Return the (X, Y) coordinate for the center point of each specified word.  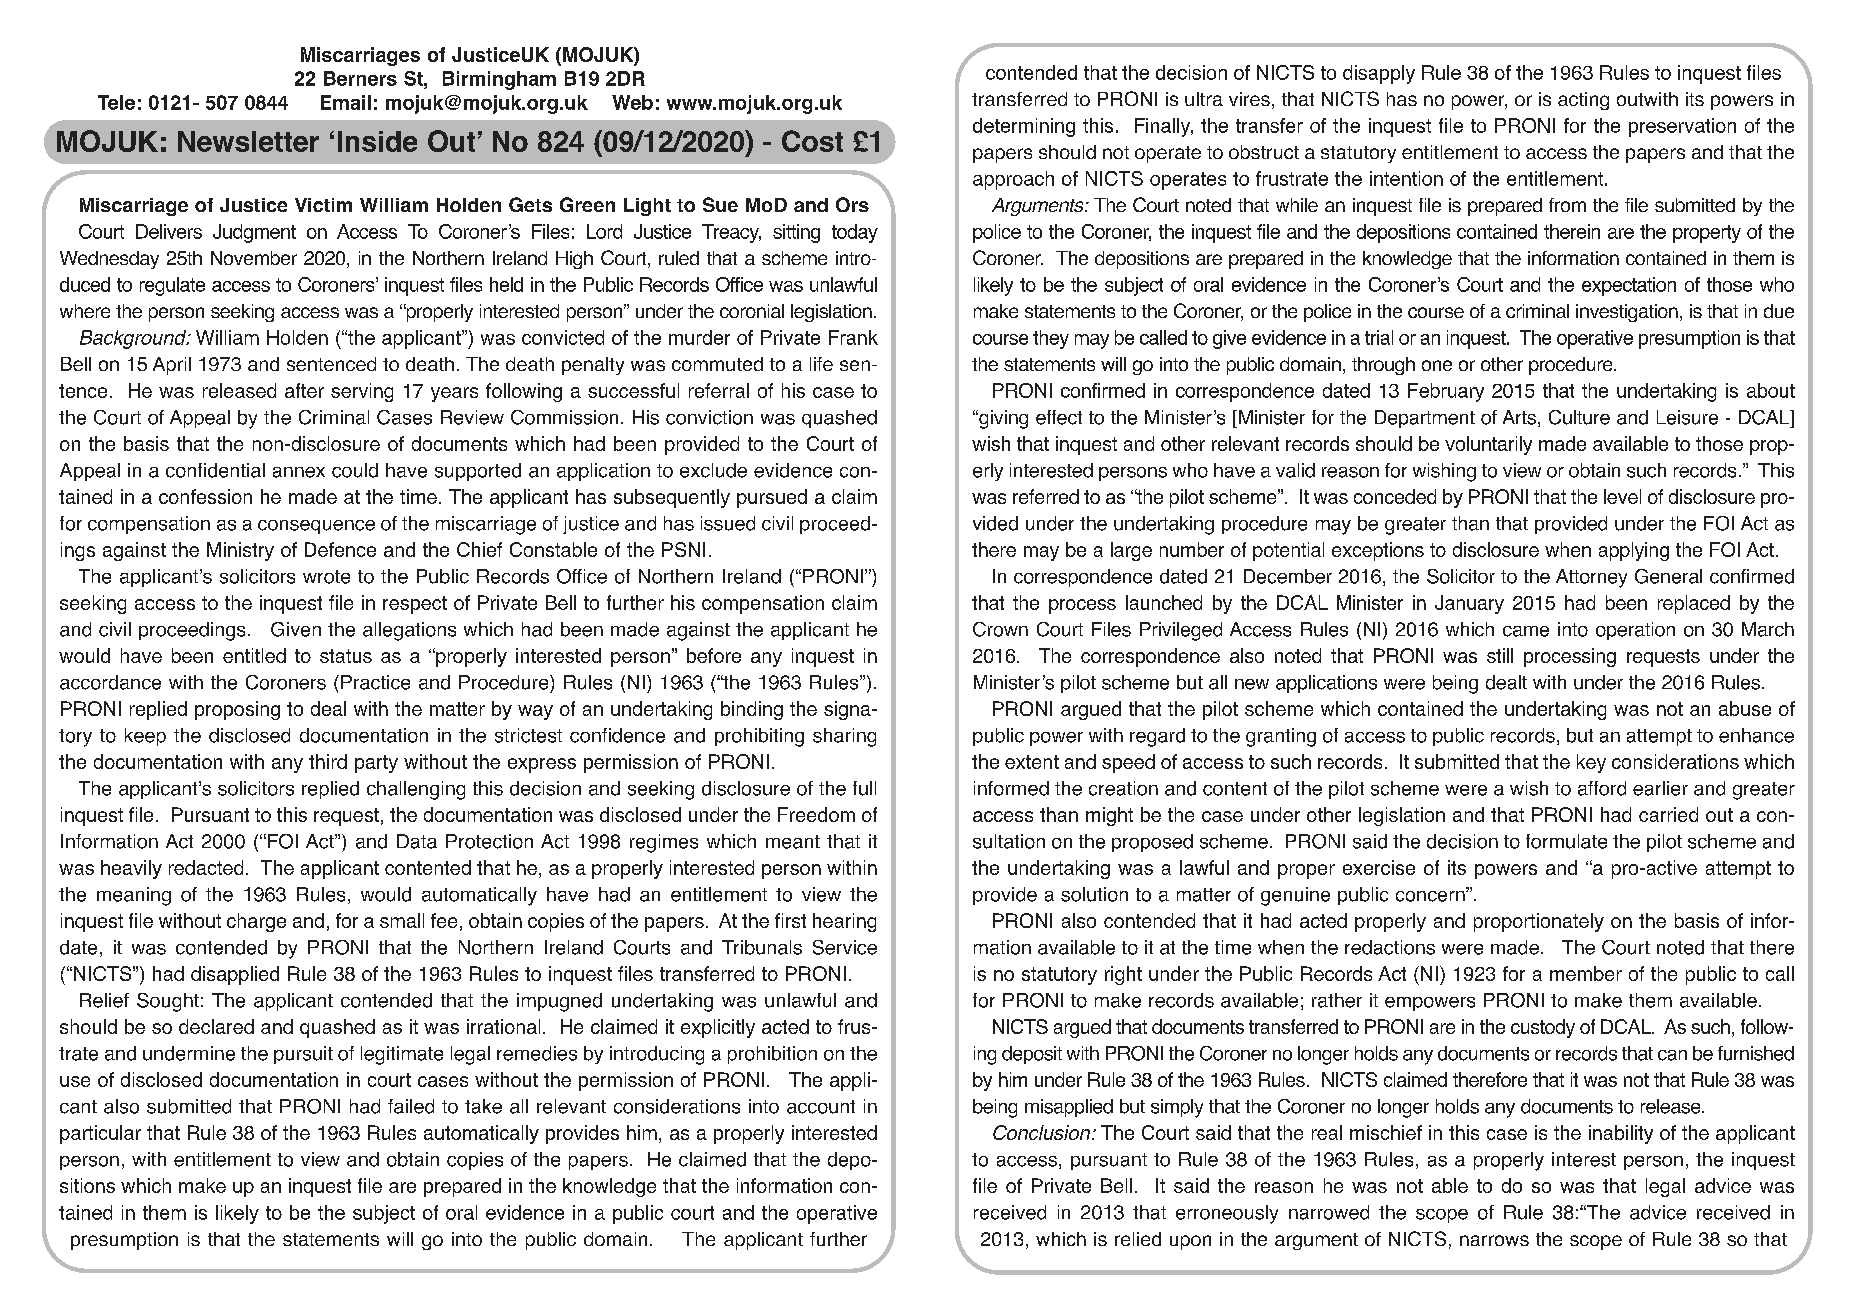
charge (256, 922)
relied (1138, 1239)
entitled (254, 655)
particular (100, 1134)
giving (1002, 419)
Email (346, 102)
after (304, 390)
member (1586, 973)
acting (1583, 101)
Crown (1000, 629)
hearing (844, 922)
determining (1024, 127)
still (1500, 655)
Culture (1579, 417)
